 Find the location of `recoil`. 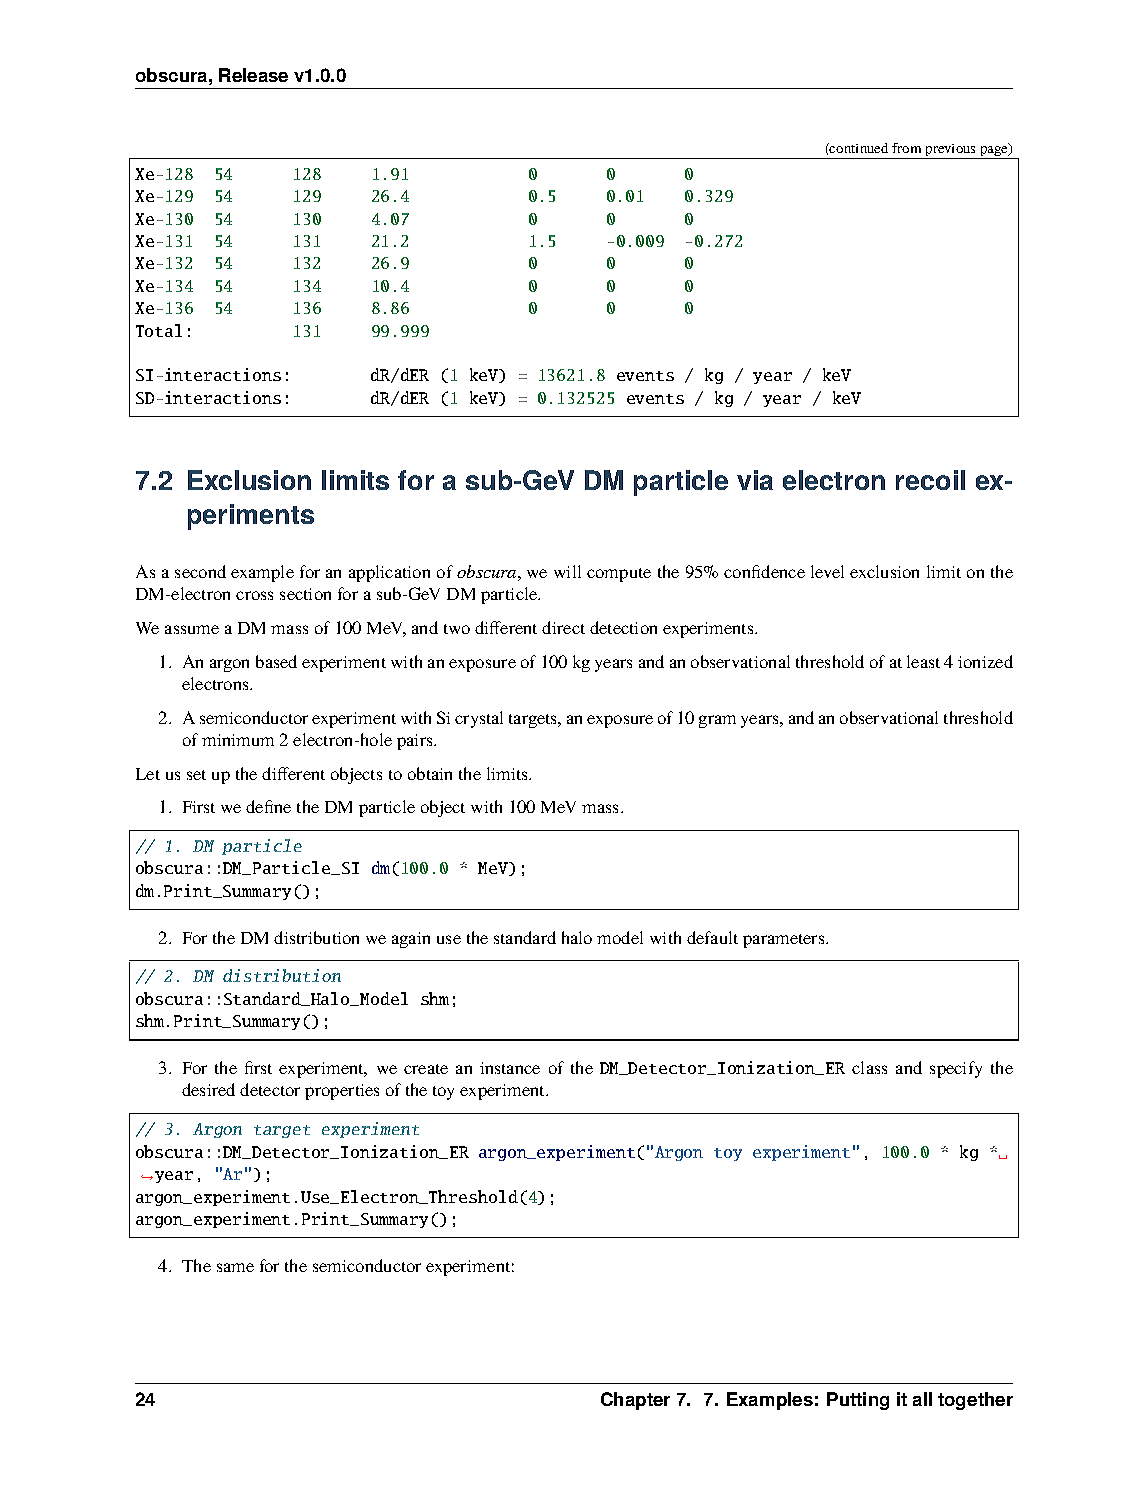

recoil is located at coordinates (930, 480).
